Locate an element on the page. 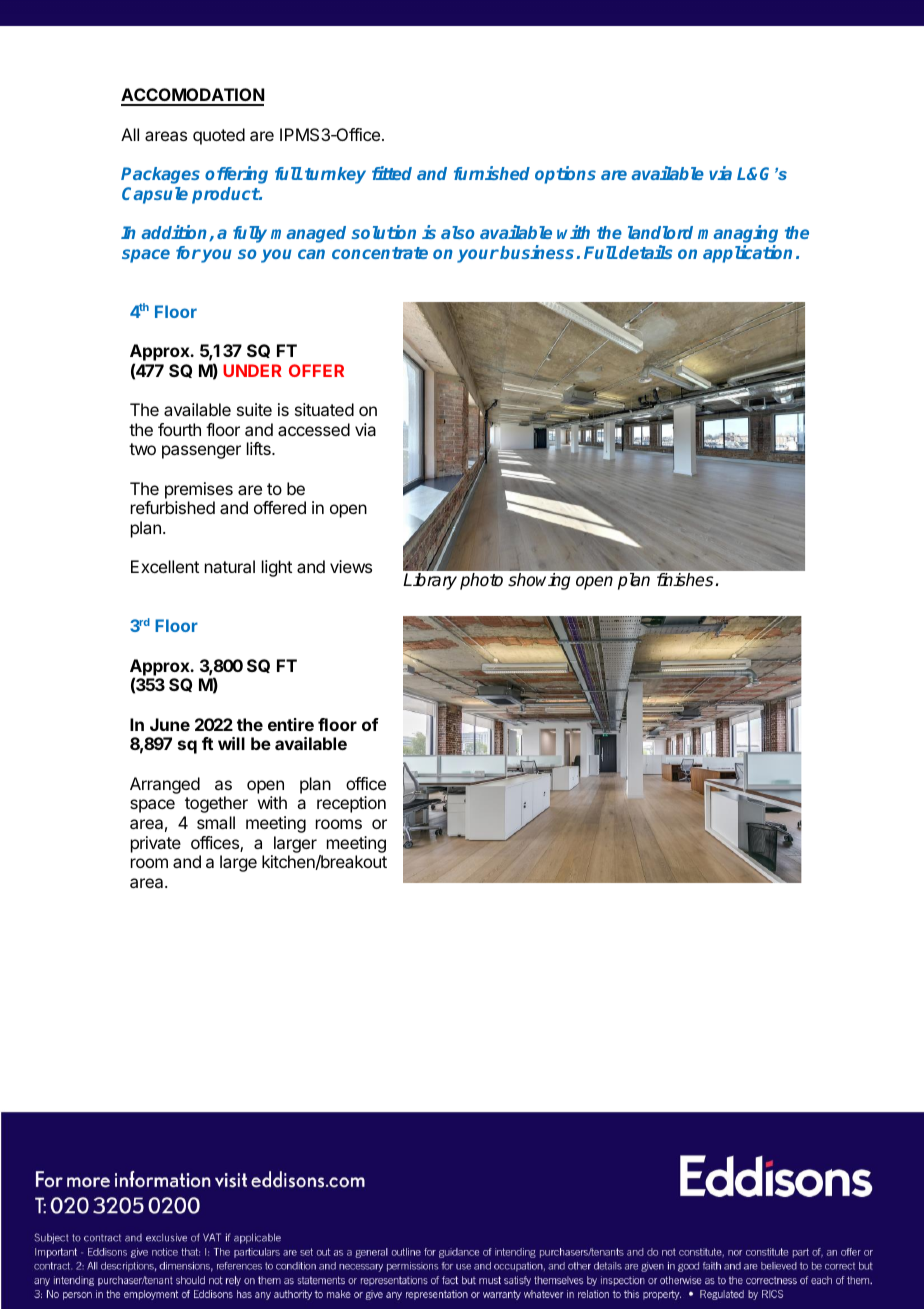 The height and width of the image is (1309, 924). options is located at coordinates (565, 175).
